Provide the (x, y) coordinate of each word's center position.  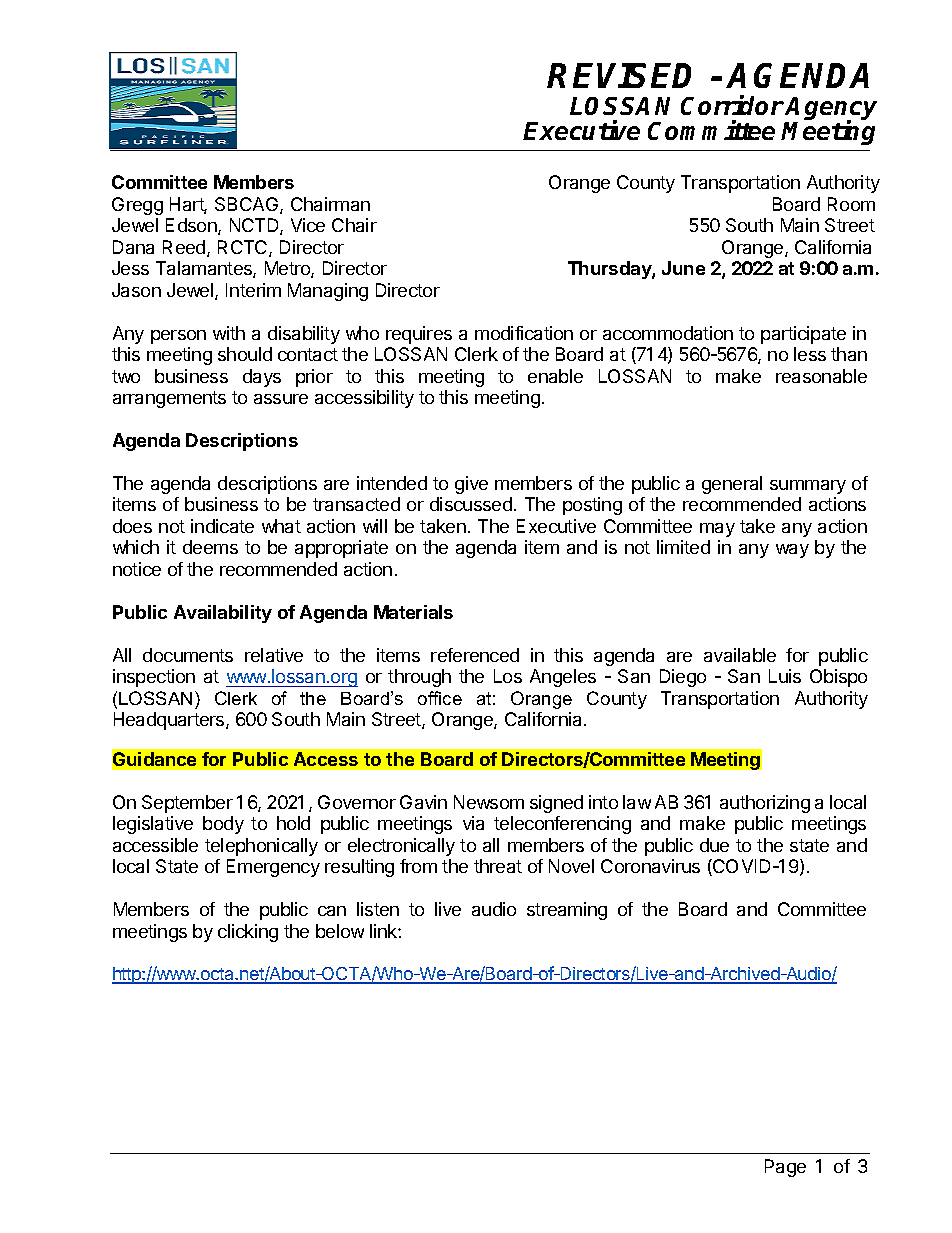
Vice (308, 225)
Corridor (732, 105)
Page (785, 1168)
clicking (248, 933)
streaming (567, 911)
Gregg (137, 206)
